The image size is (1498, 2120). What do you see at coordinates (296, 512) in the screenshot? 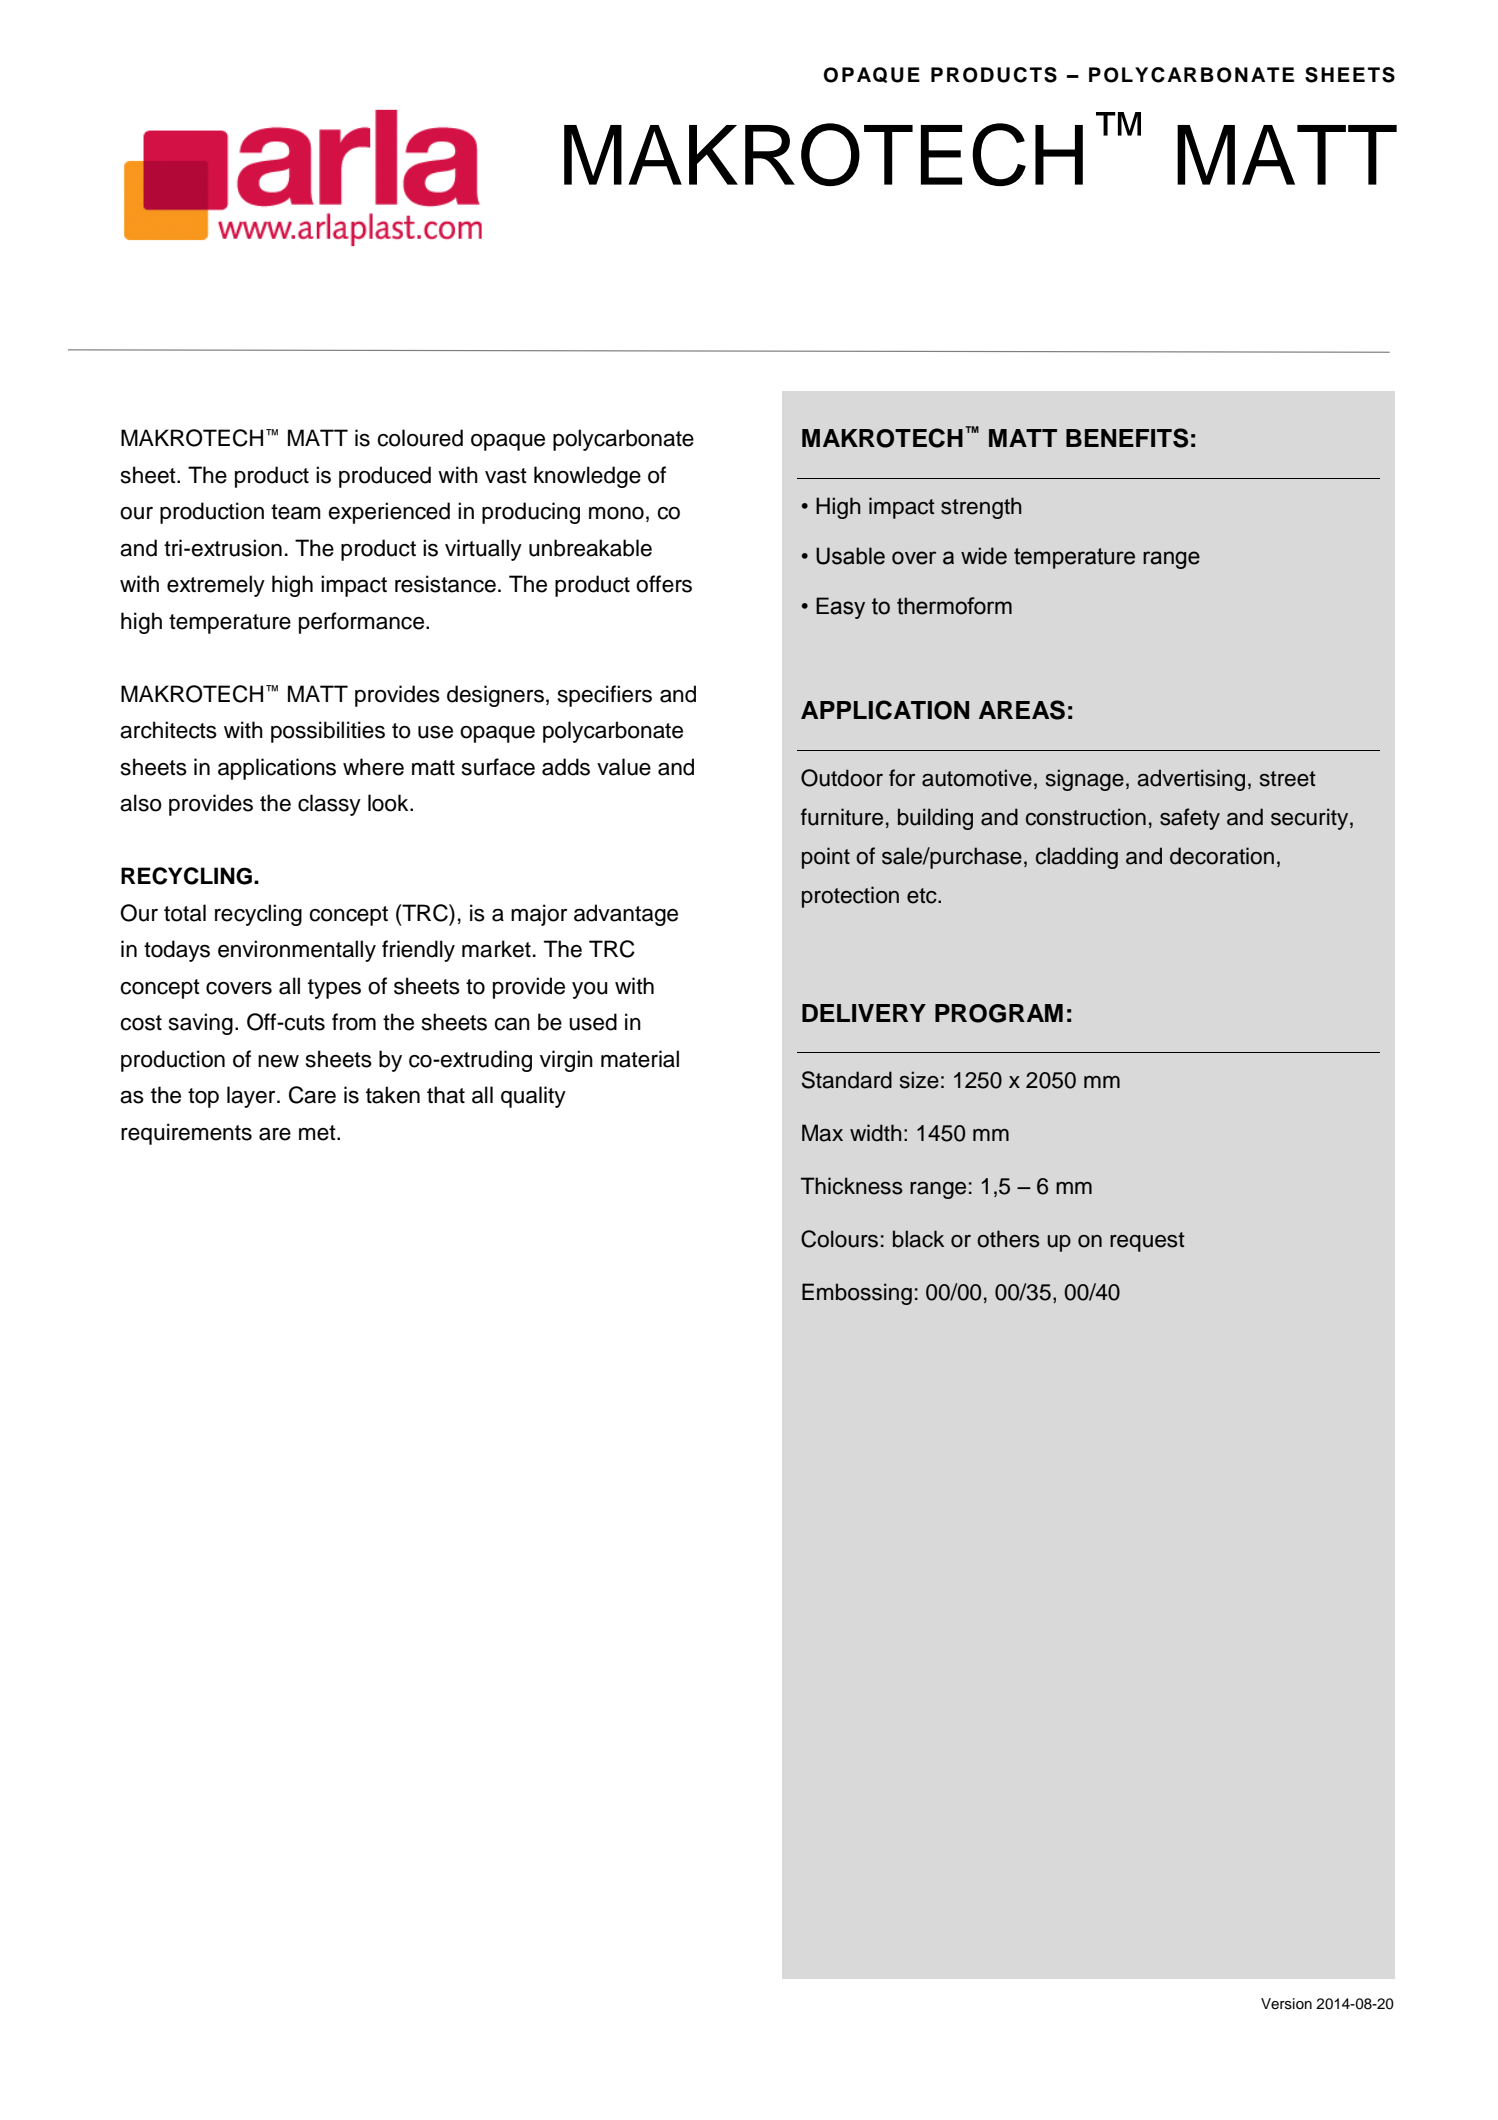
I see `team` at bounding box center [296, 512].
